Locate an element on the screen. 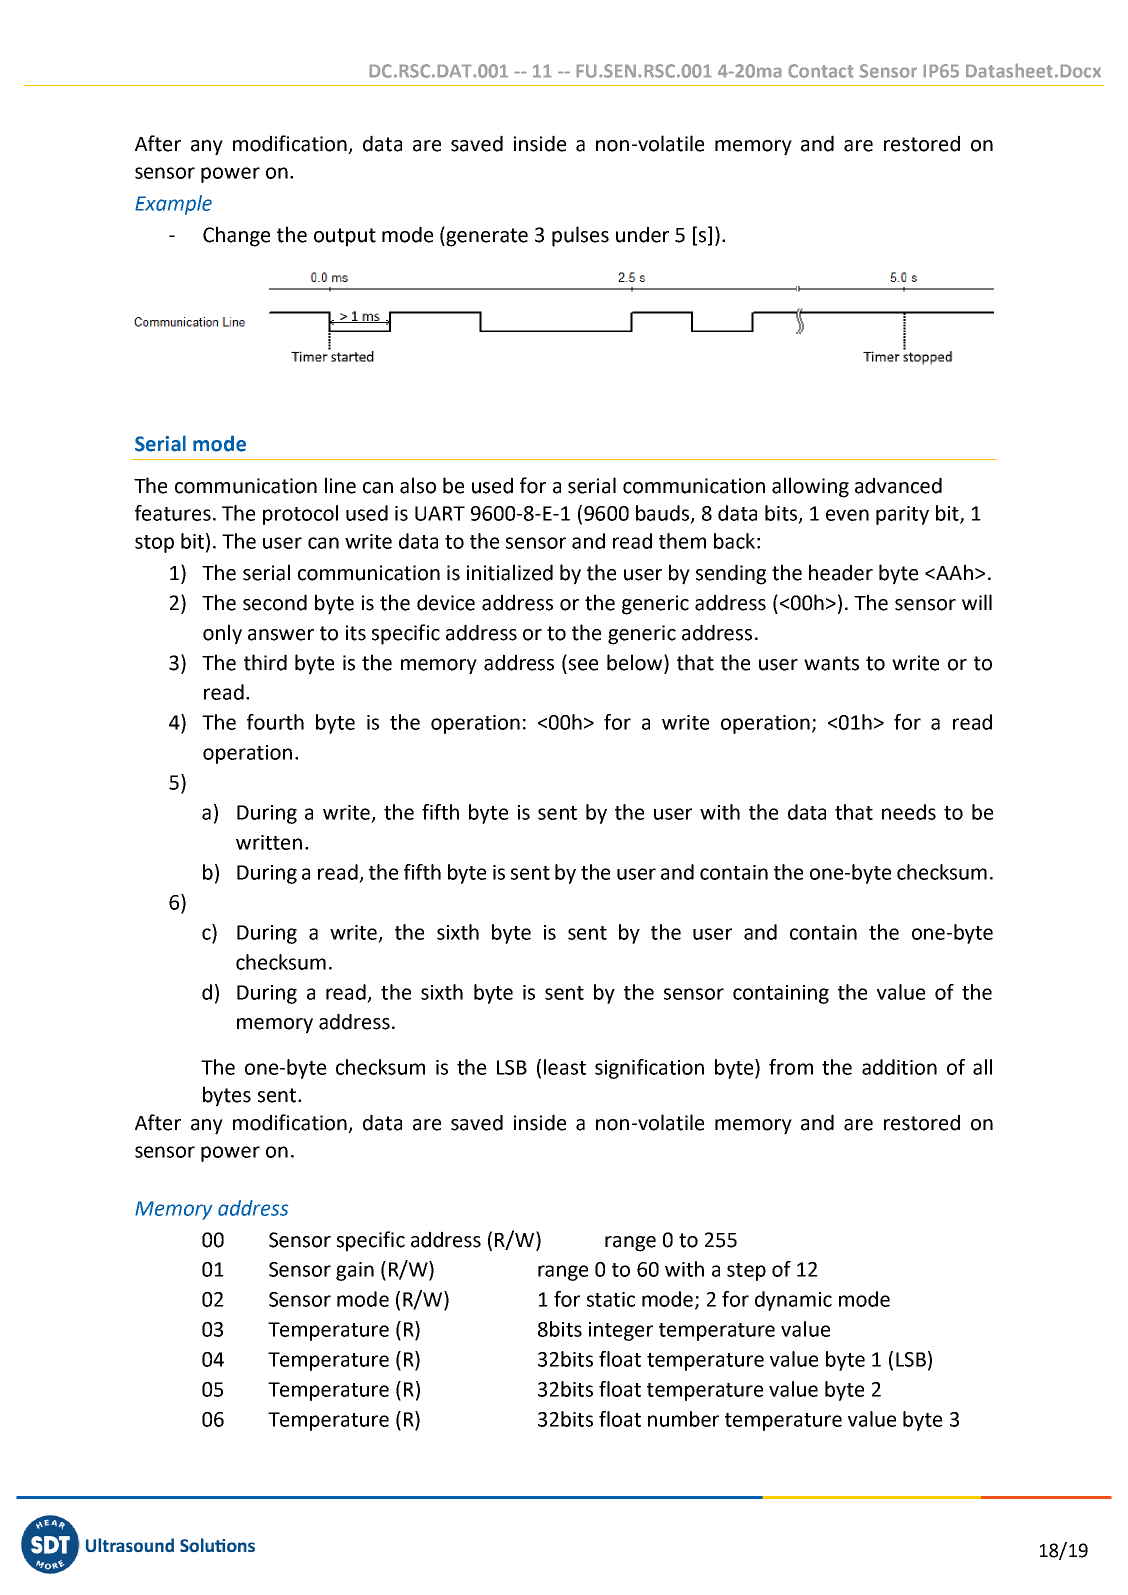 This screenshot has height=1595, width=1128. written is located at coordinates (269, 842).
